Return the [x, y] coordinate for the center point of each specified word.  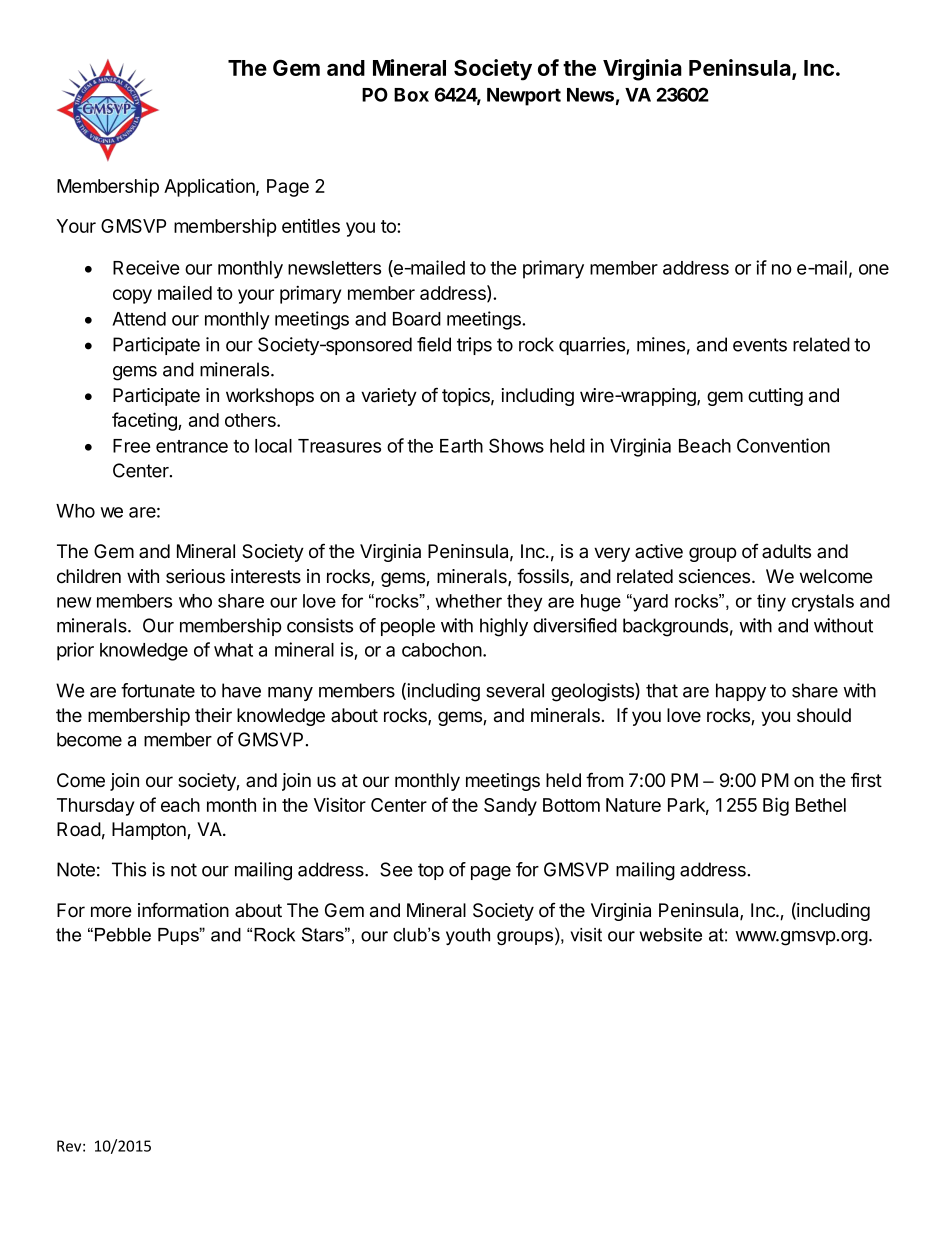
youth [468, 936]
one [874, 269]
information [183, 910]
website [671, 935]
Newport [524, 97]
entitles [311, 226]
